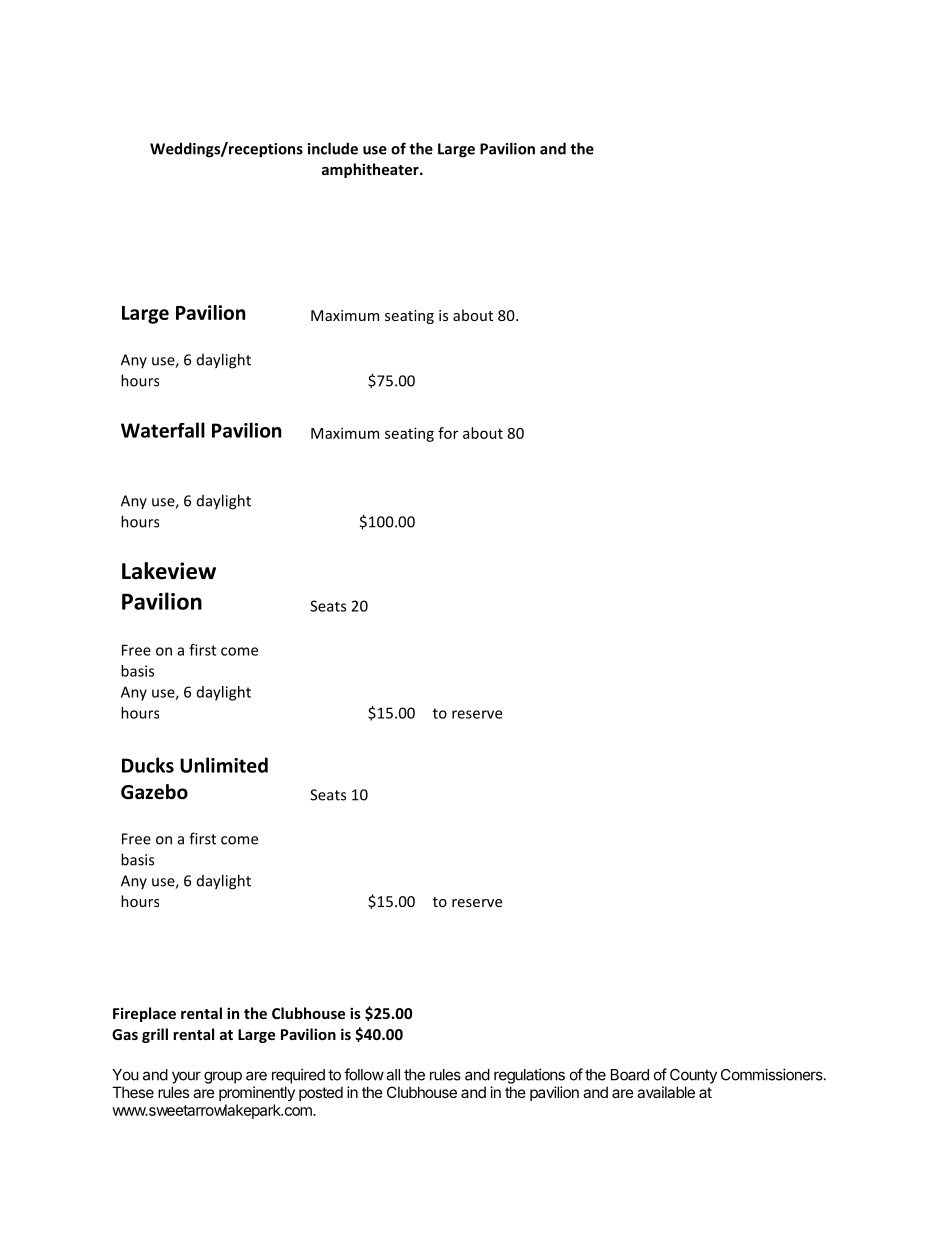  What do you see at coordinates (163, 430) in the screenshot?
I see `Waterfall` at bounding box center [163, 430].
